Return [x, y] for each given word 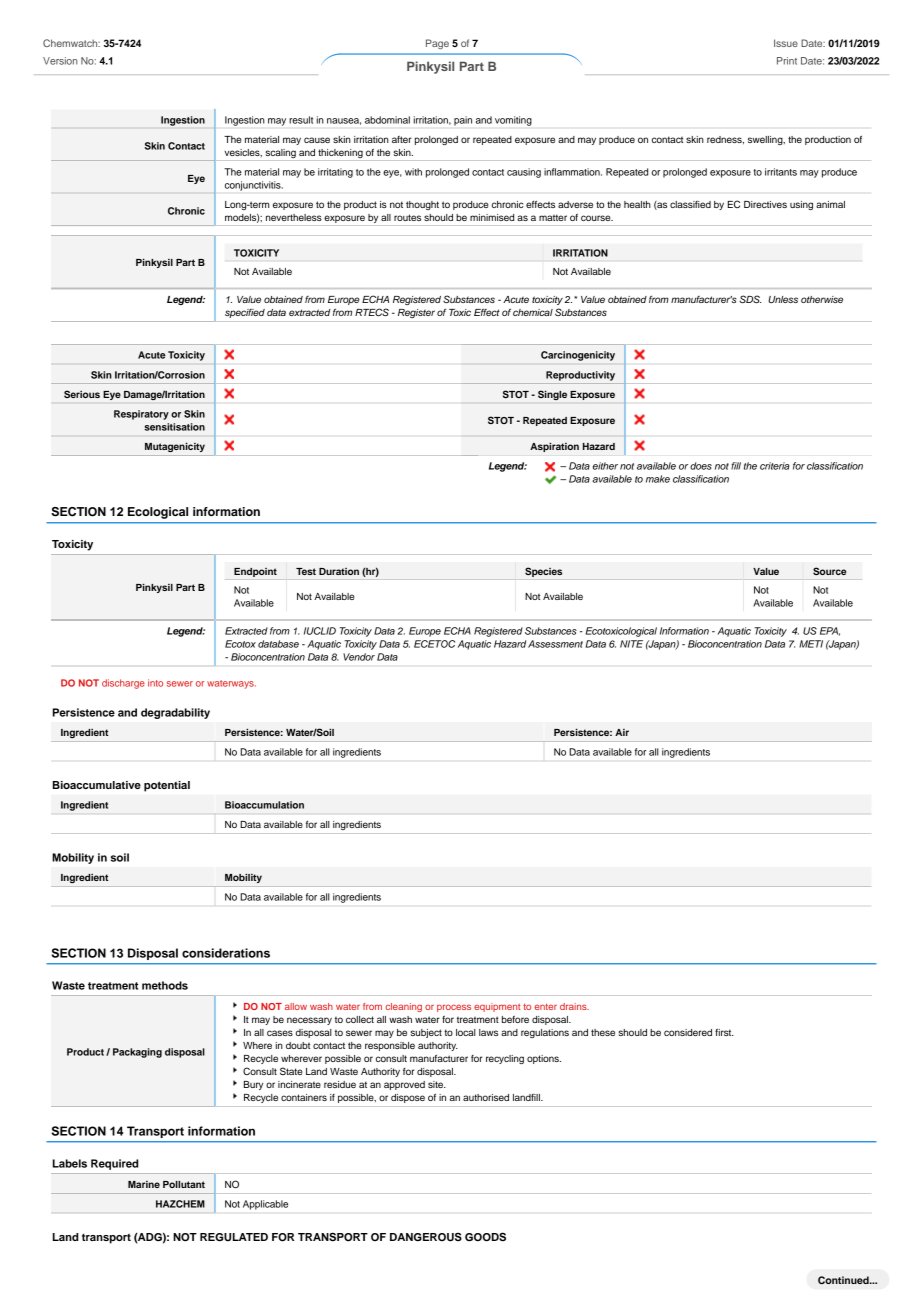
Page [437, 44]
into [155, 683]
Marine [144, 1184]
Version [60, 61]
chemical [533, 312]
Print [787, 61]
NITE [631, 644]
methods [165, 985]
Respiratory [141, 415]
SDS [751, 299]
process [454, 1008]
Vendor [359, 657]
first [724, 1032]
